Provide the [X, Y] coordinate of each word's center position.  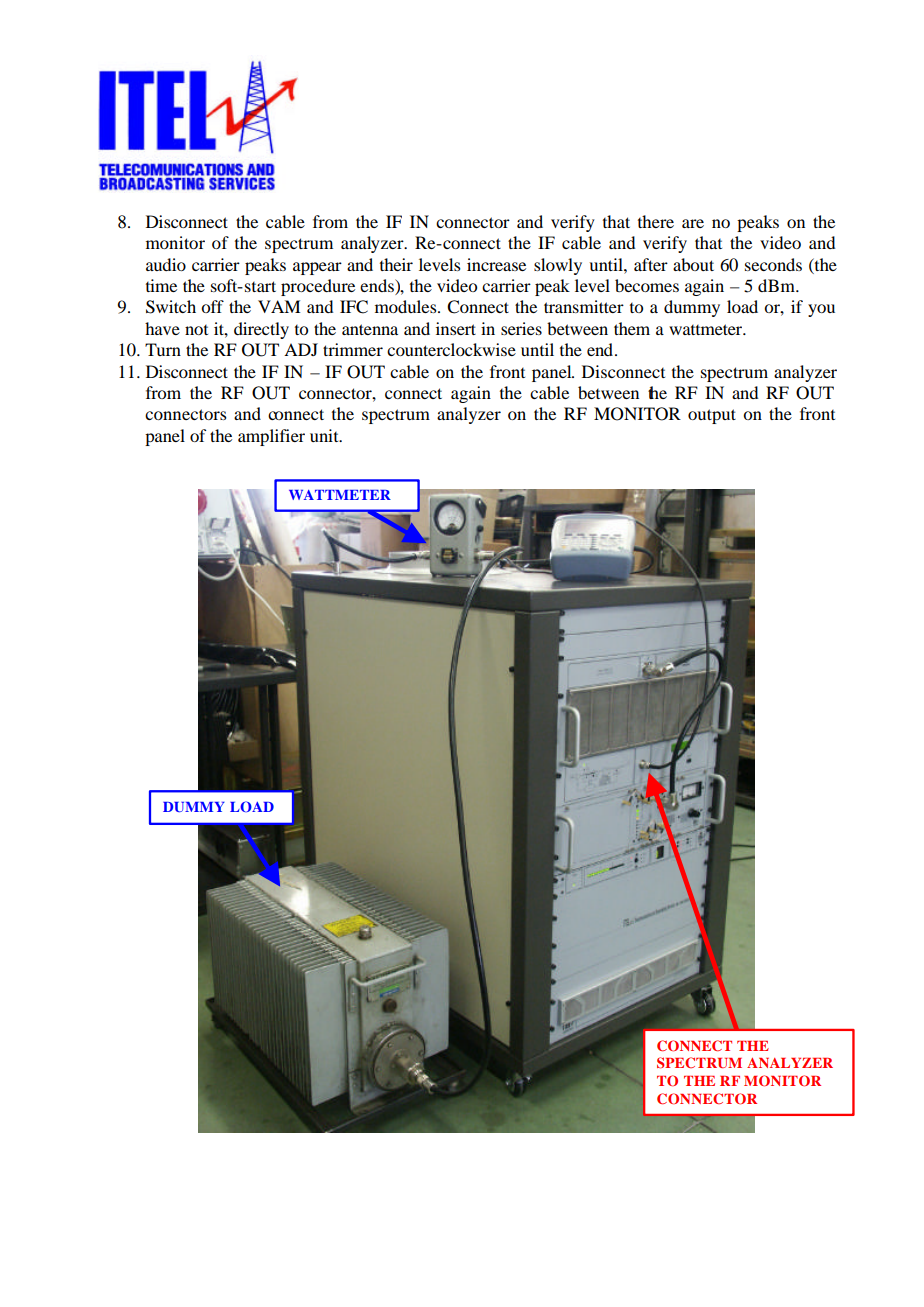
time [161, 285]
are [693, 223]
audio [166, 264]
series [521, 328]
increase [496, 264]
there [656, 221]
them [632, 328]
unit [325, 435]
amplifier [271, 437]
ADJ [301, 349]
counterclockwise [451, 349]
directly [261, 330]
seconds [773, 264]
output [712, 416]
